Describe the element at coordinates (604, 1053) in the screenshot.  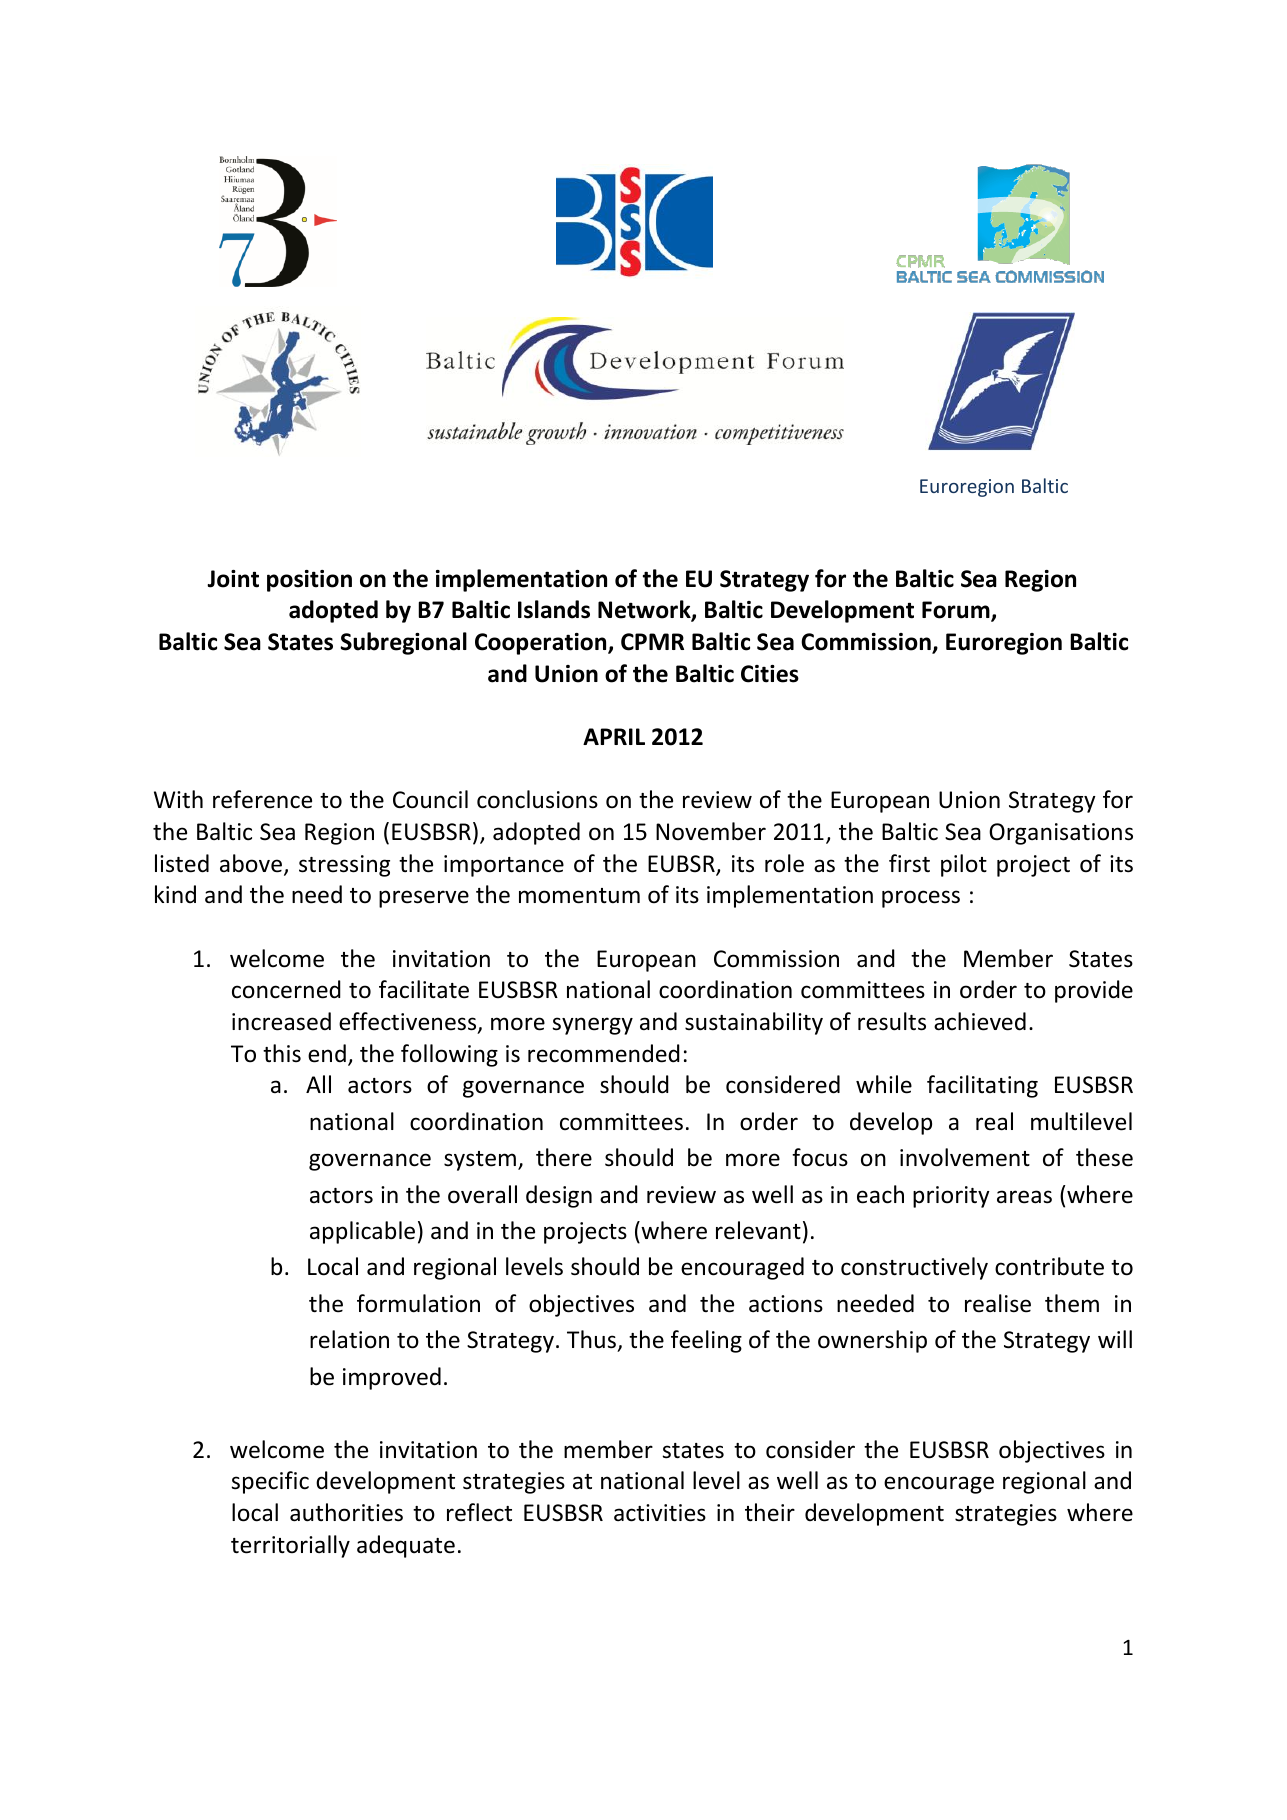
I see `recommended` at that location.
